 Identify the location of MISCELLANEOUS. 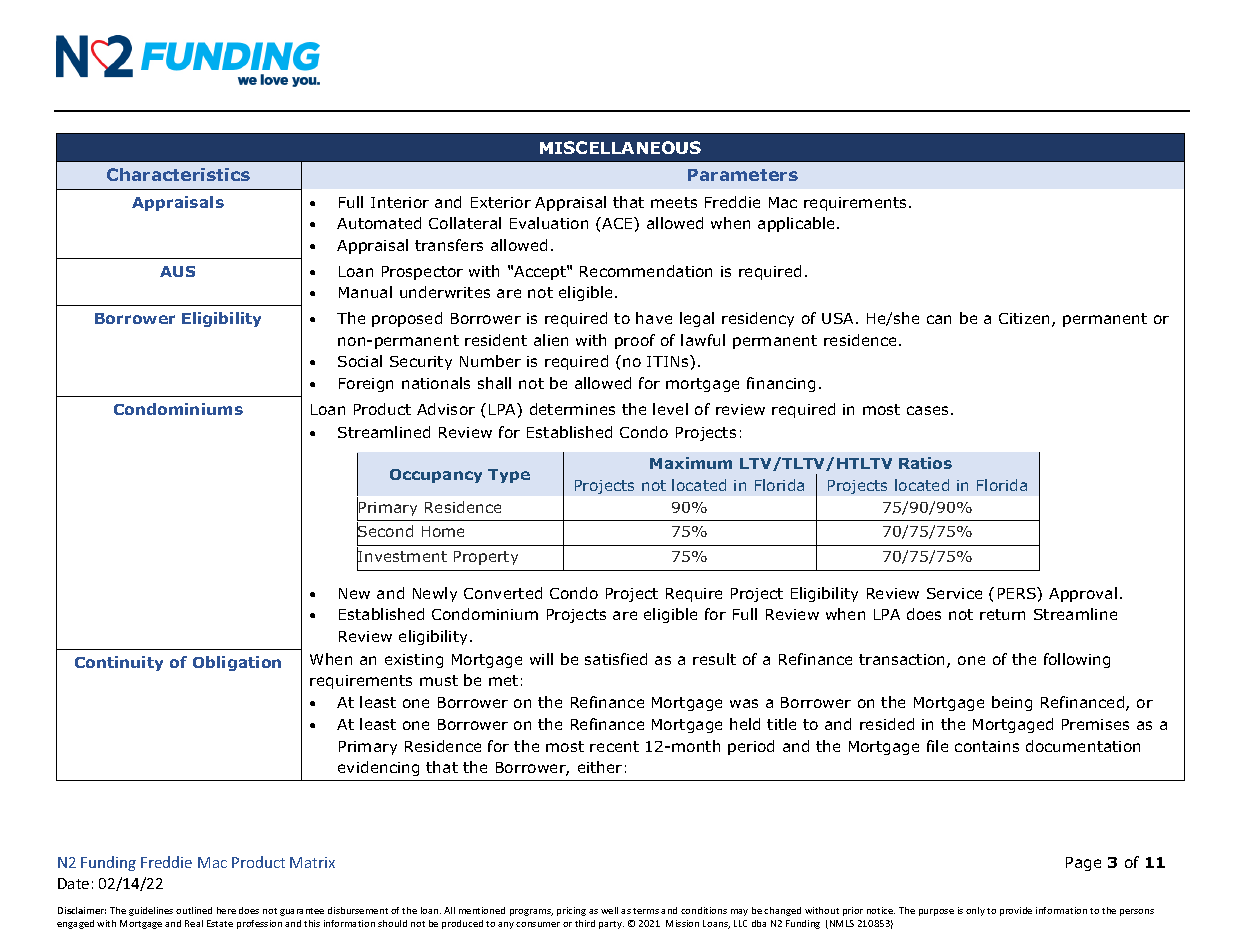
(620, 147).
